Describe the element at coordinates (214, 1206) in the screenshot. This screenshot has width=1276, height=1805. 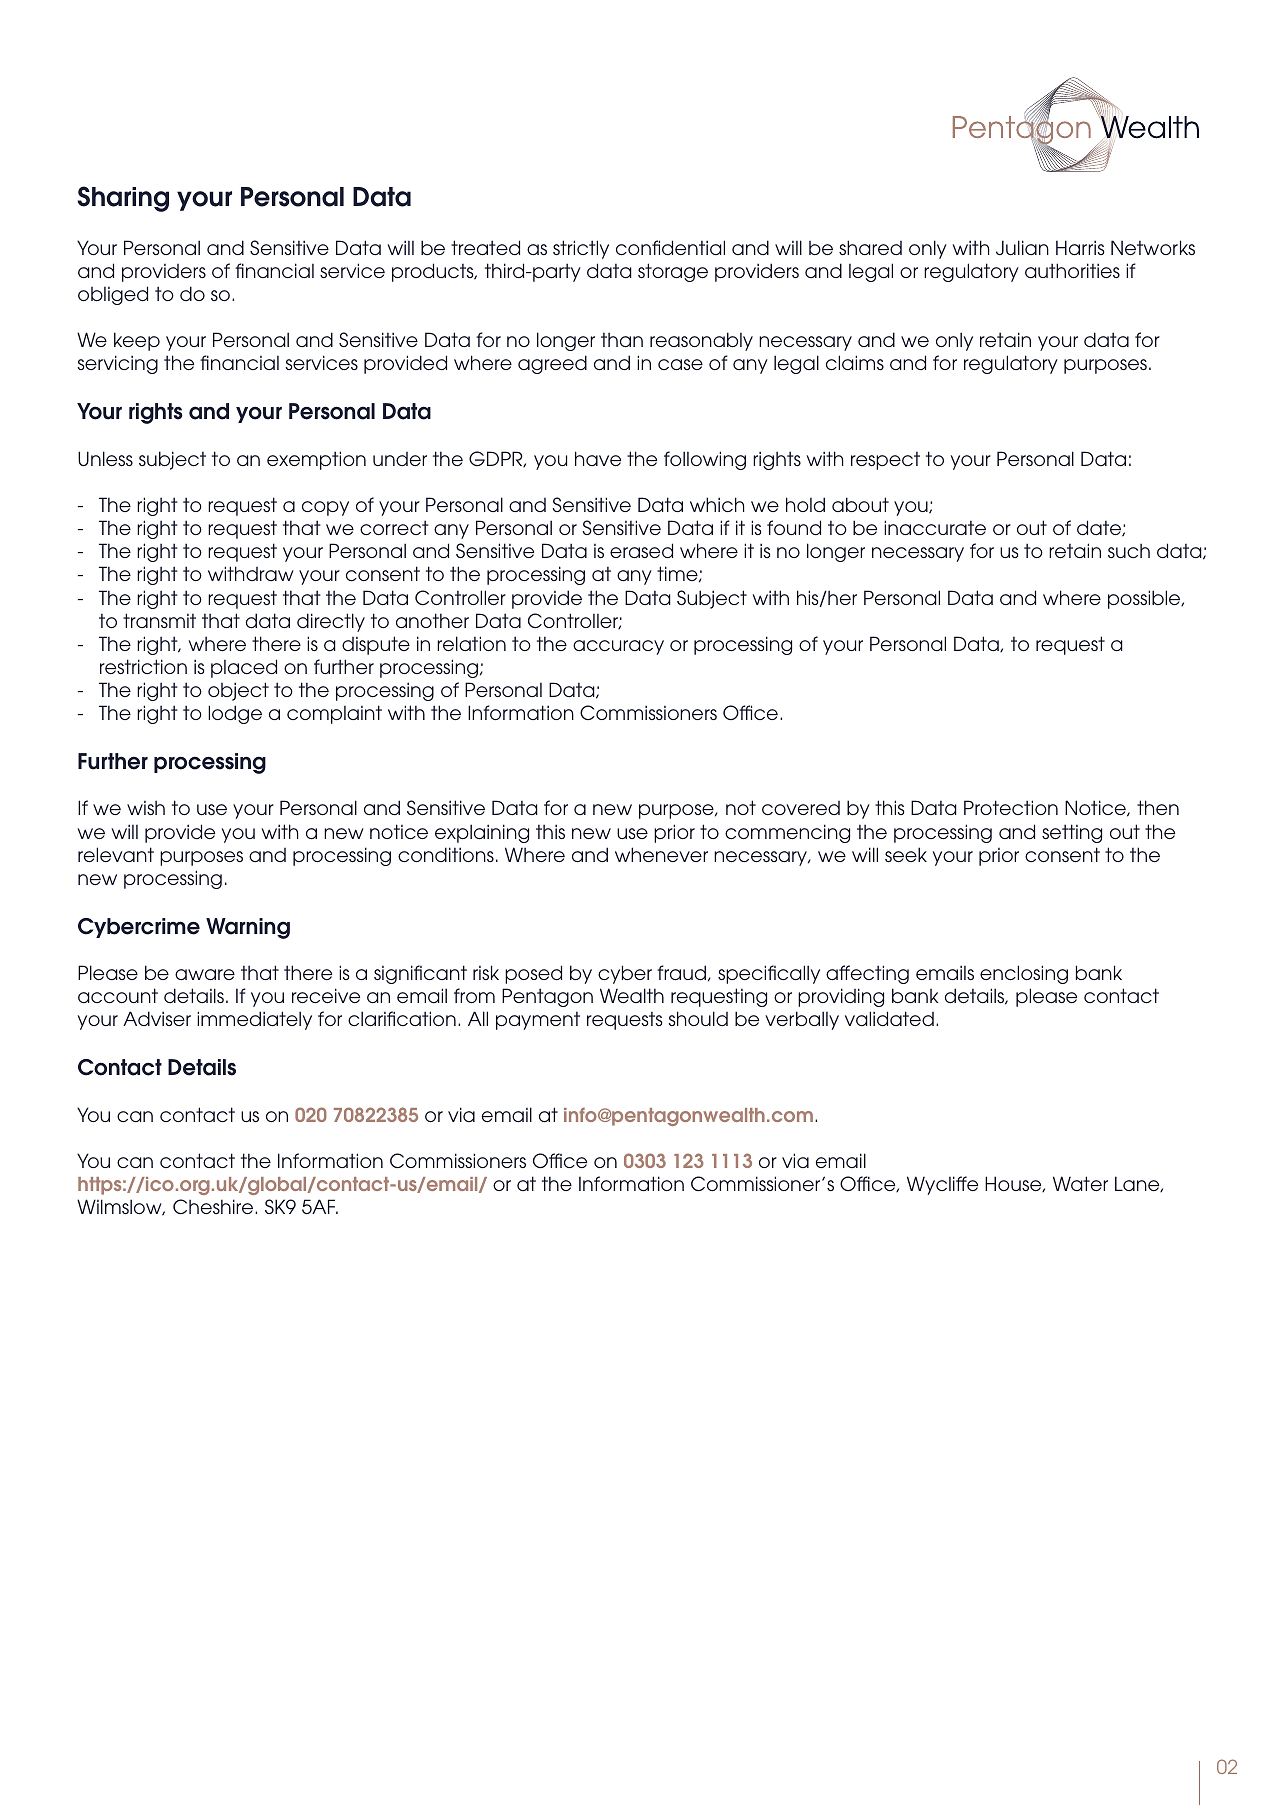
I see `Cheshire` at that location.
